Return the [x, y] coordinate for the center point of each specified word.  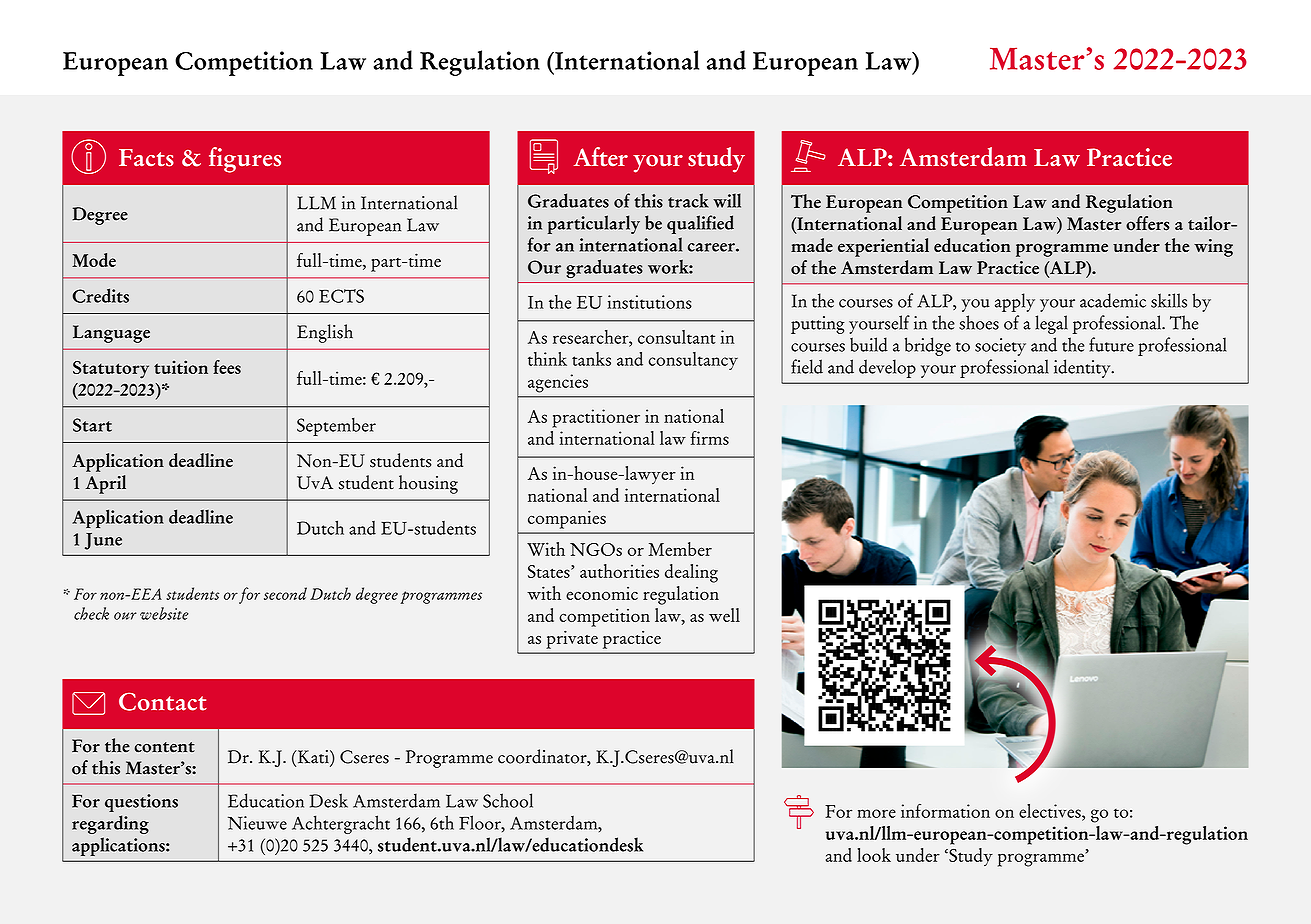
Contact [163, 701]
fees [227, 367]
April [106, 484]
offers [1147, 223]
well [724, 615]
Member [680, 549]
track [688, 200]
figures [245, 160]
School [508, 800]
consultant [677, 337]
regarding [110, 824]
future [1111, 344]
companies [567, 519]
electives [1051, 811]
